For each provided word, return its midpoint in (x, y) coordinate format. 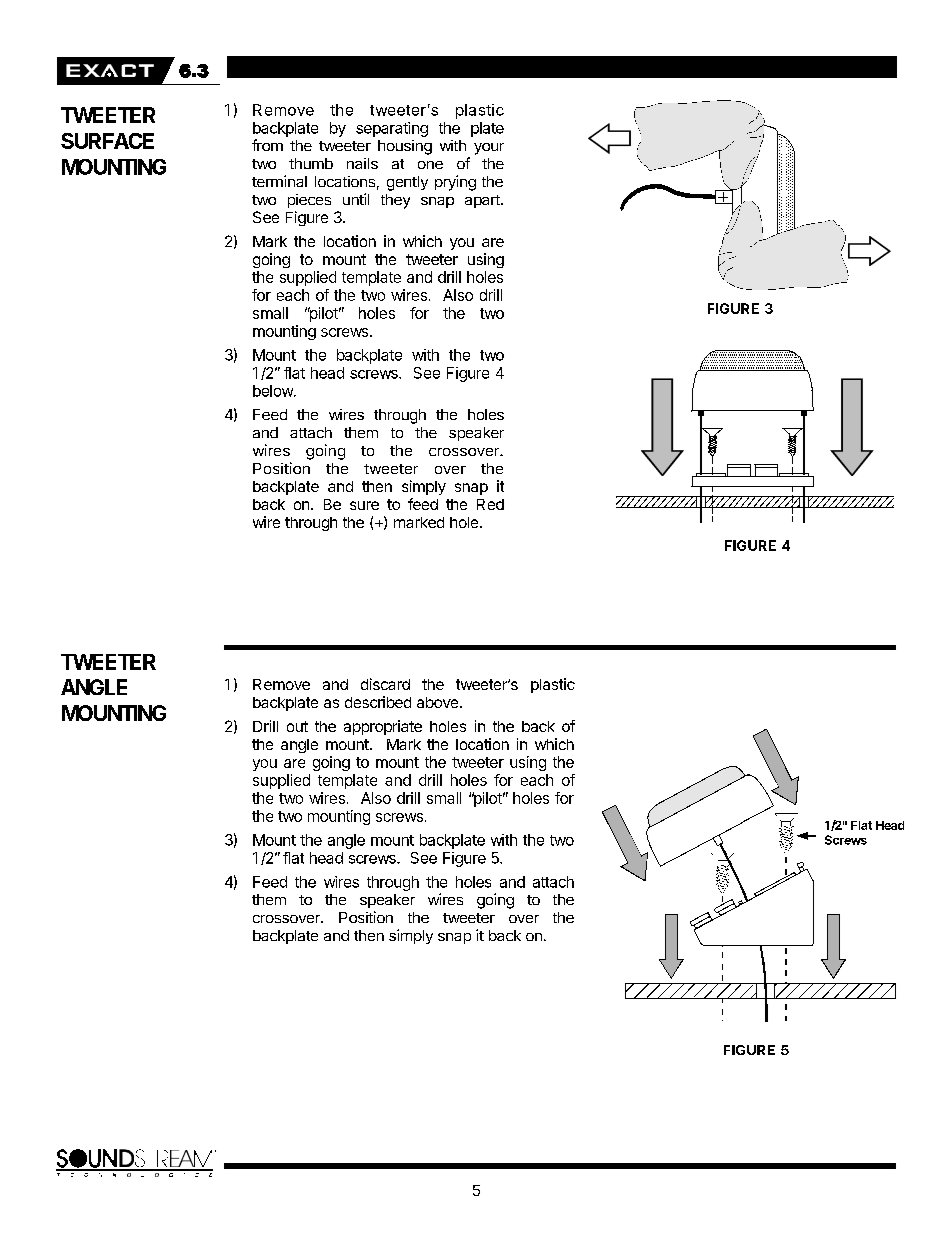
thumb (311, 163)
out (297, 726)
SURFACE (107, 141)
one (430, 165)
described (378, 702)
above (439, 702)
